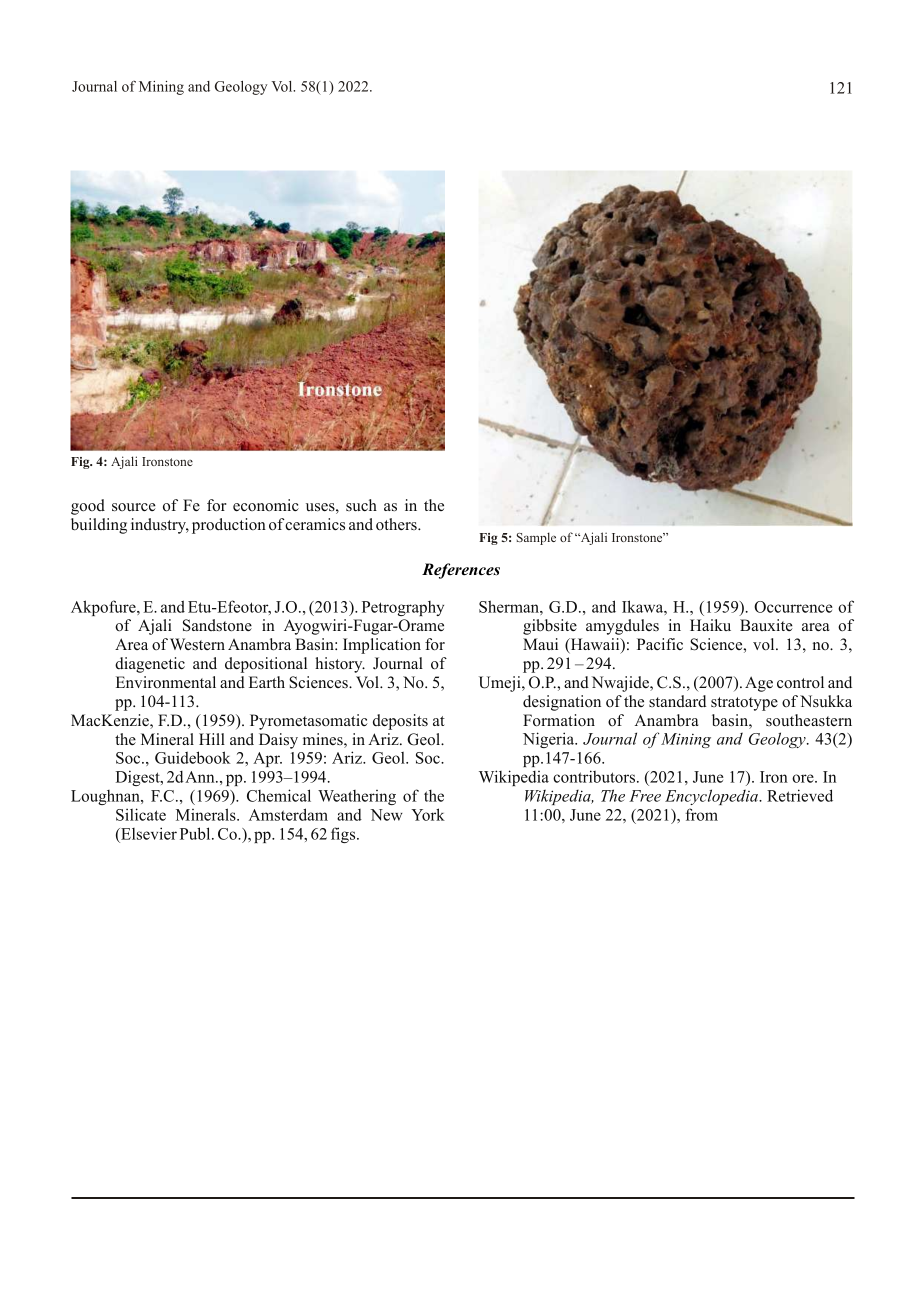  What do you see at coordinates (340, 665) in the screenshot?
I see `history` at bounding box center [340, 665].
